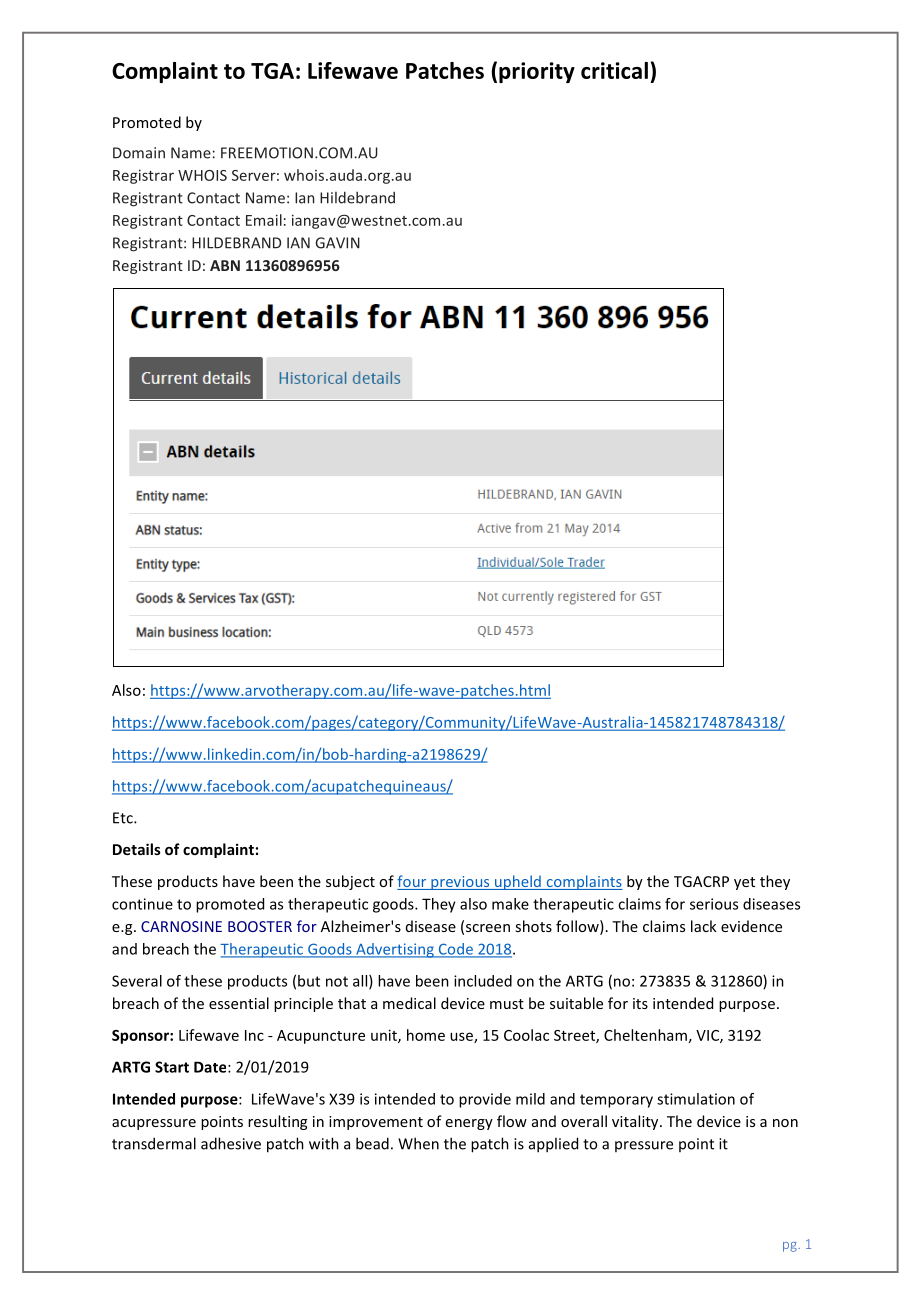  What do you see at coordinates (537, 72) in the screenshot?
I see `priority` at bounding box center [537, 72].
